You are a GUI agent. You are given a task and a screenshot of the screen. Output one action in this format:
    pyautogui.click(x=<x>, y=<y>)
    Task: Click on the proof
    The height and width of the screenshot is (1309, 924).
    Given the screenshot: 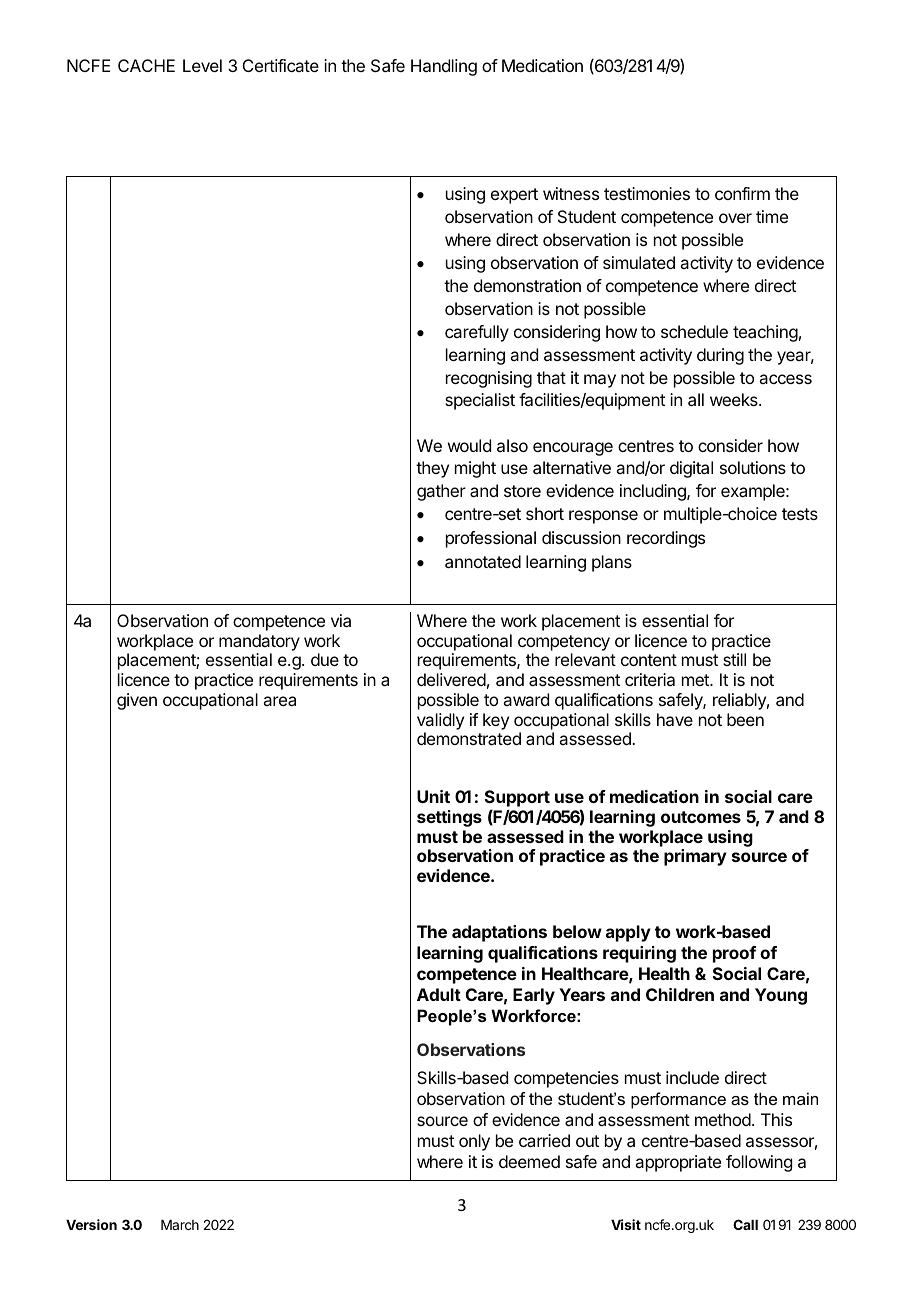 What is the action you would take?
    pyautogui.click(x=734, y=954)
